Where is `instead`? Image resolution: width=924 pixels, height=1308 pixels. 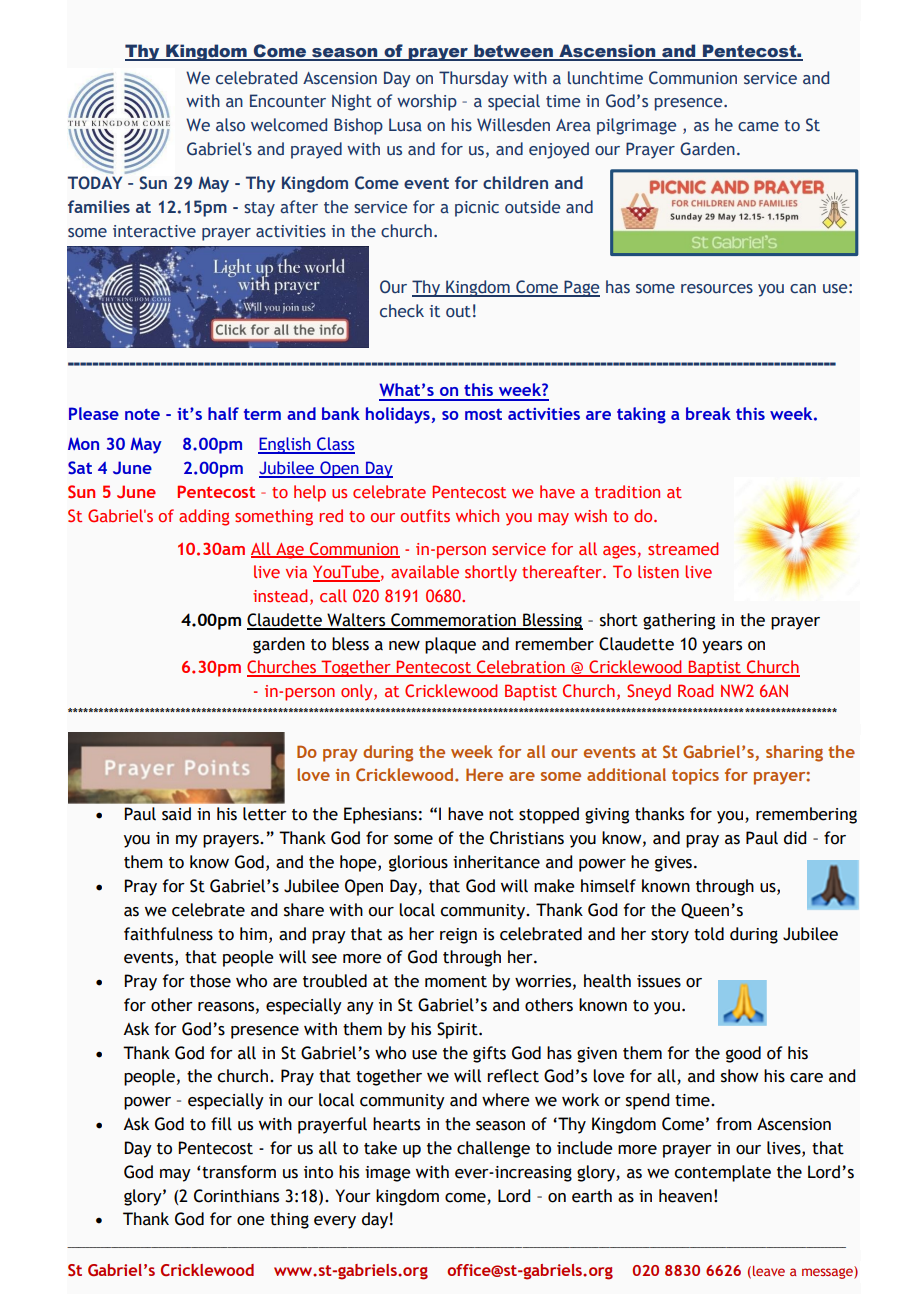
instead is located at coordinates (280, 595).
